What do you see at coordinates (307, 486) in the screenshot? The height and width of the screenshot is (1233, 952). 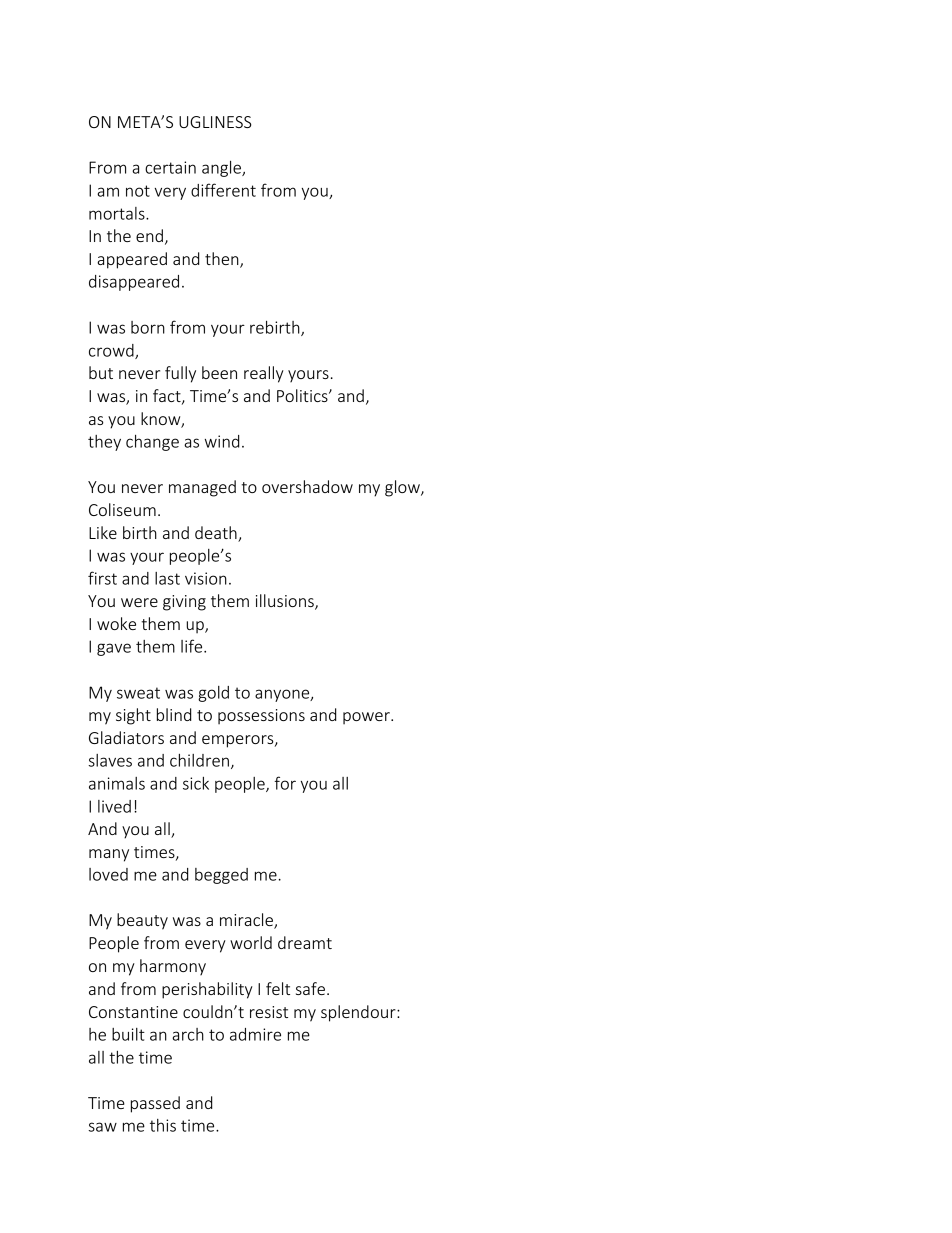 I see `overshadow` at bounding box center [307, 486].
